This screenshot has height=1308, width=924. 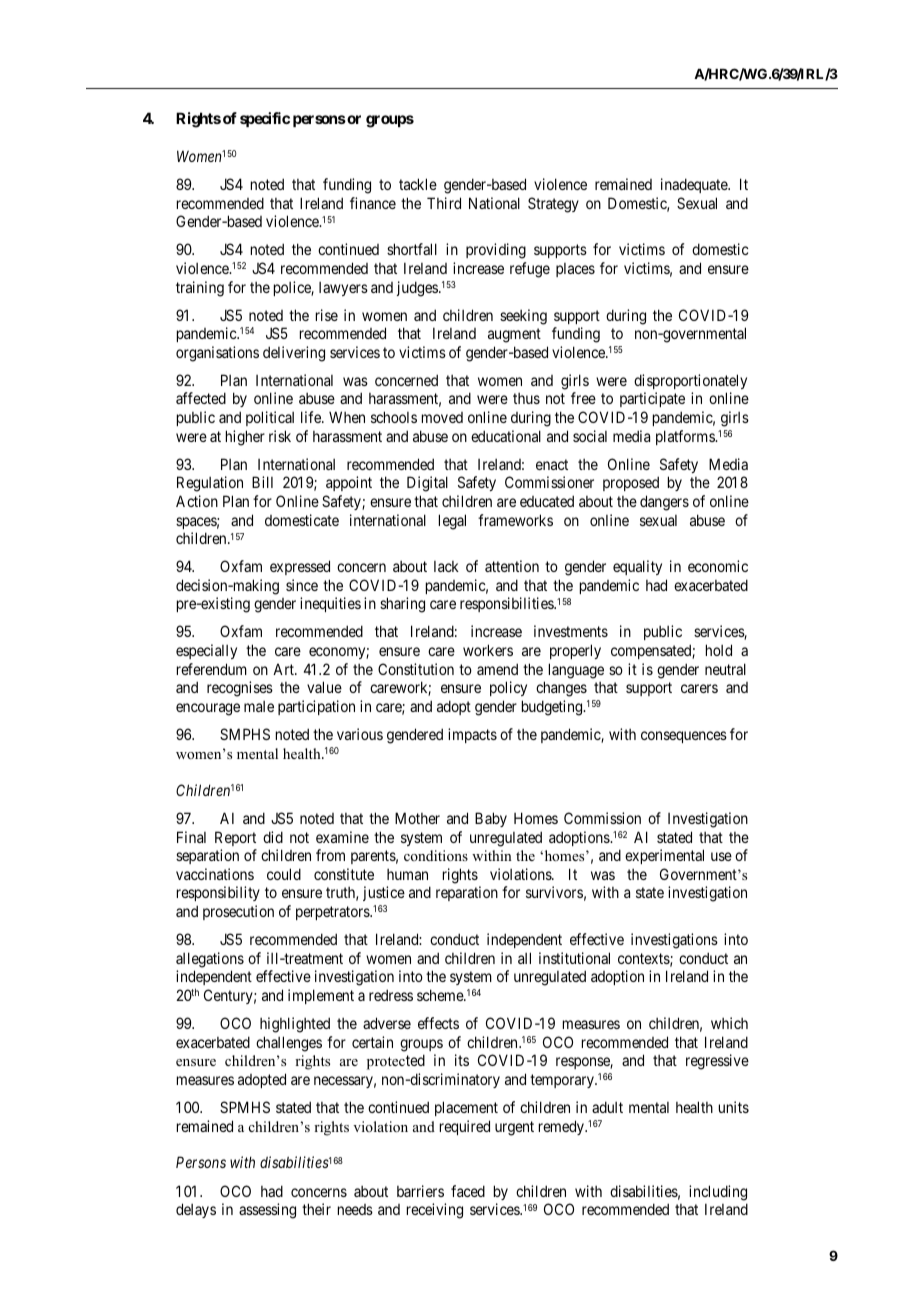 I want to click on inadequate, so click(x=695, y=185).
